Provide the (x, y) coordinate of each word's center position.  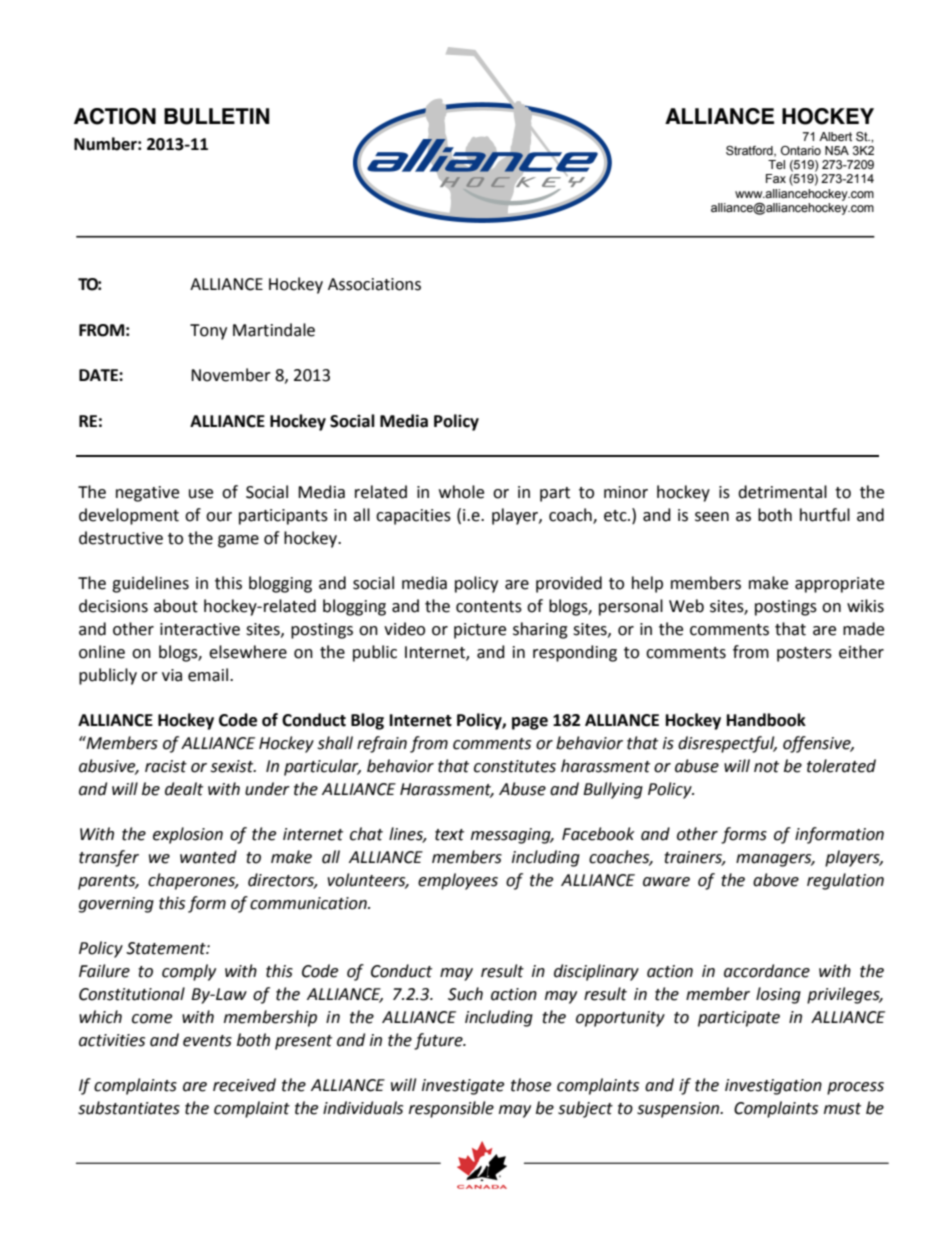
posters (804, 654)
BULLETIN (216, 116)
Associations (374, 284)
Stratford (750, 151)
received (244, 1085)
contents (489, 607)
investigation (773, 1087)
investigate (463, 1087)
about (176, 606)
